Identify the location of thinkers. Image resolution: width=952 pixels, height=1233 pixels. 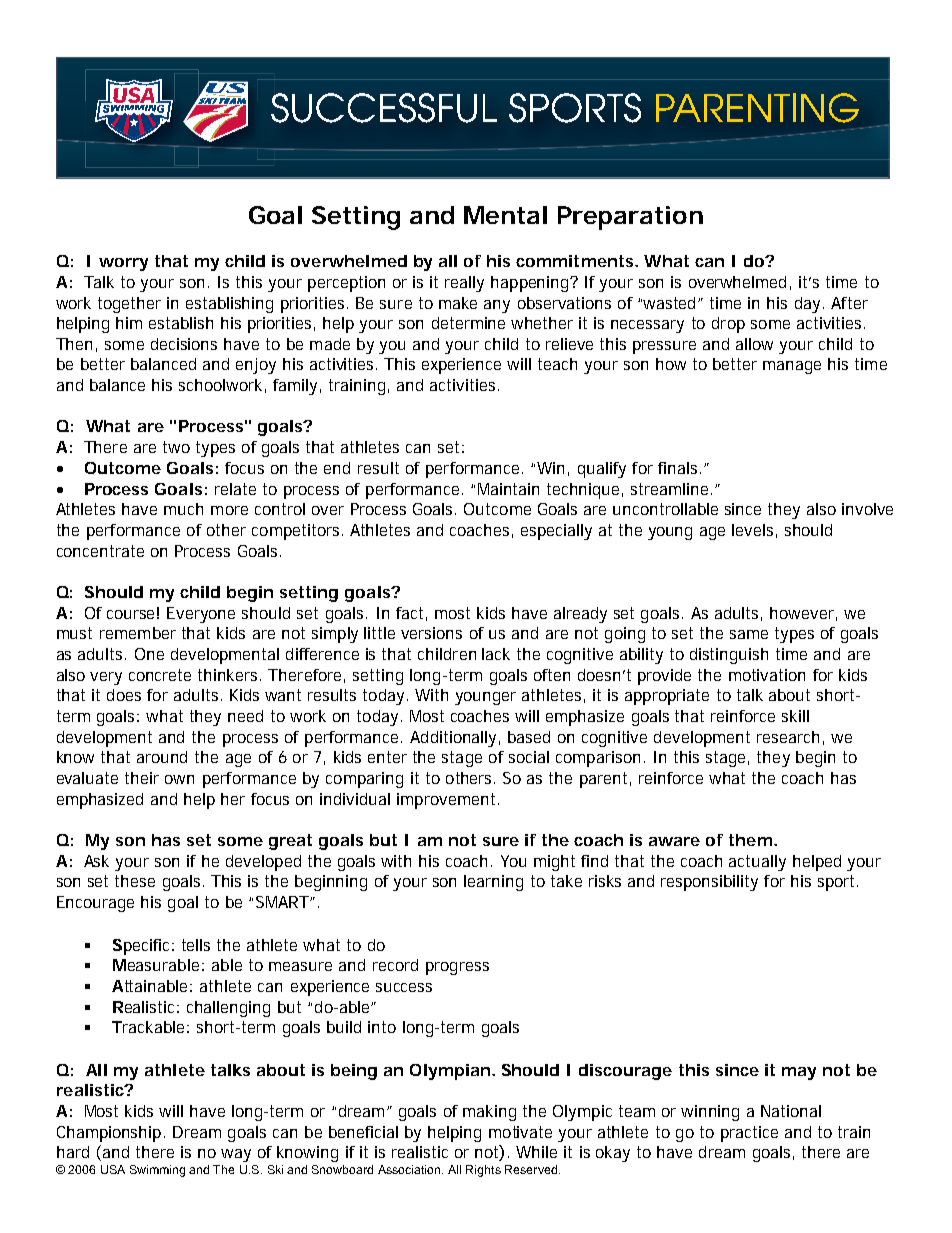
(229, 675).
